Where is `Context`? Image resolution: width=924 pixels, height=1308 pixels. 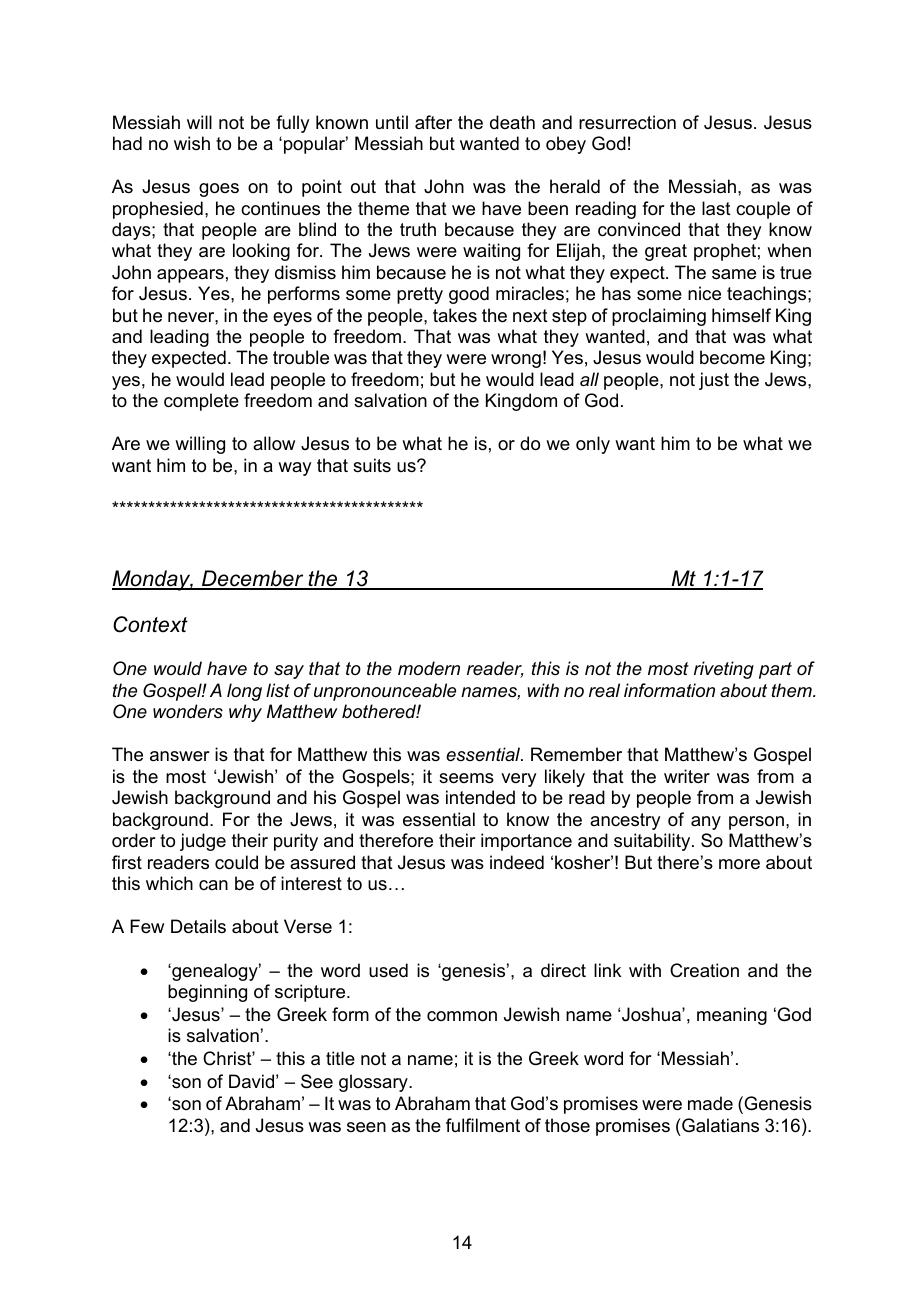
Context is located at coordinates (150, 624).
